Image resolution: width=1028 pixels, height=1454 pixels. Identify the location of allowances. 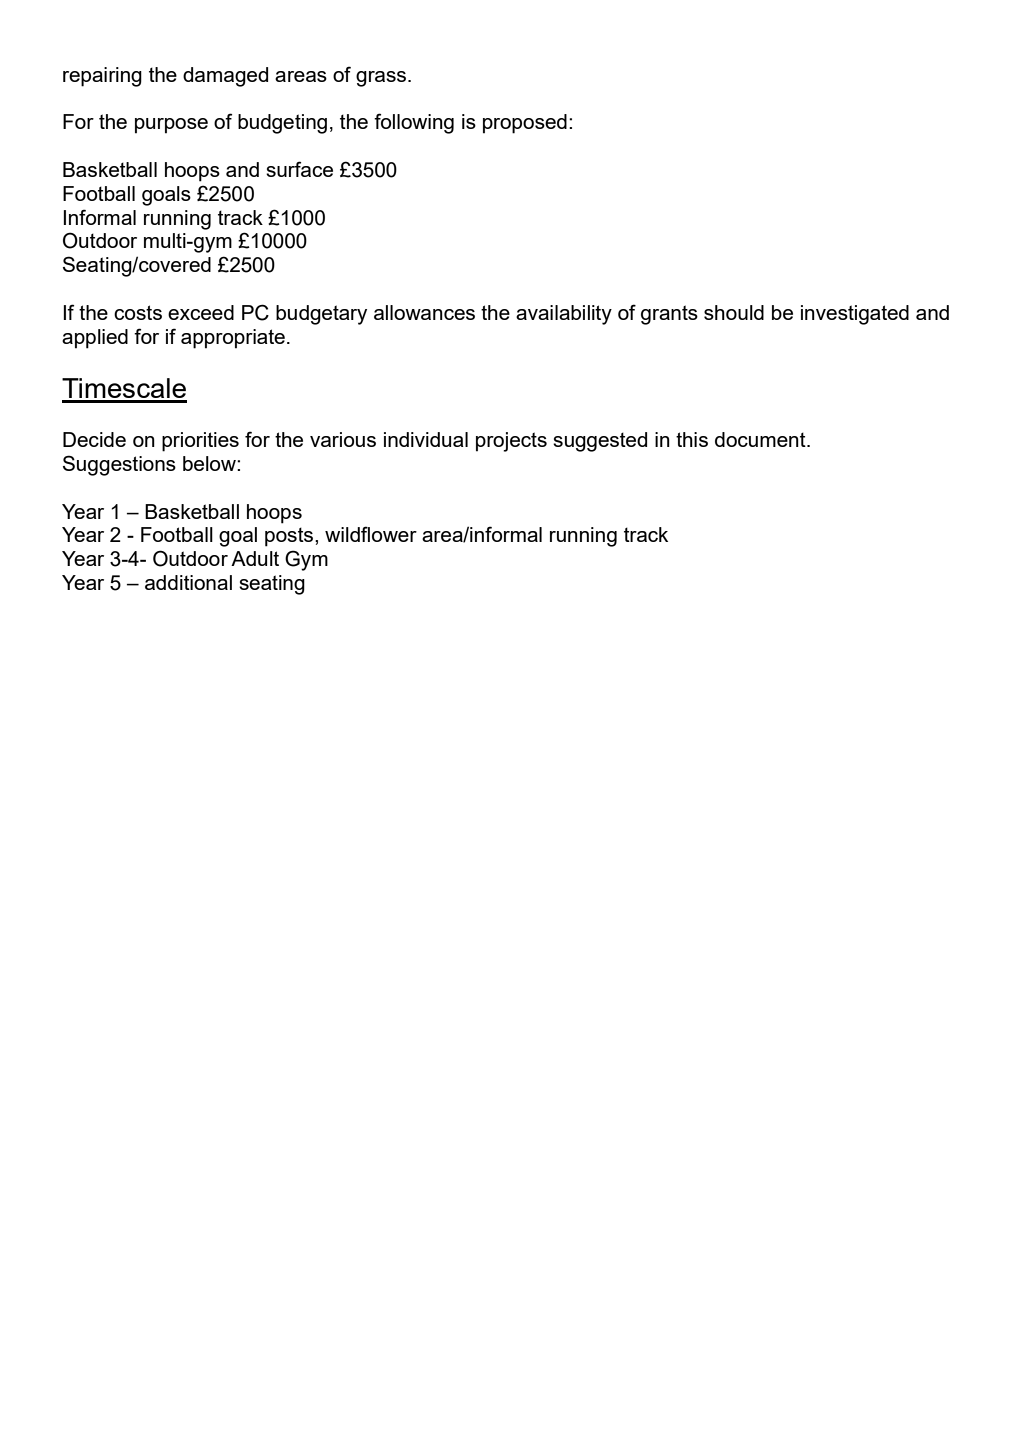
(424, 312).
